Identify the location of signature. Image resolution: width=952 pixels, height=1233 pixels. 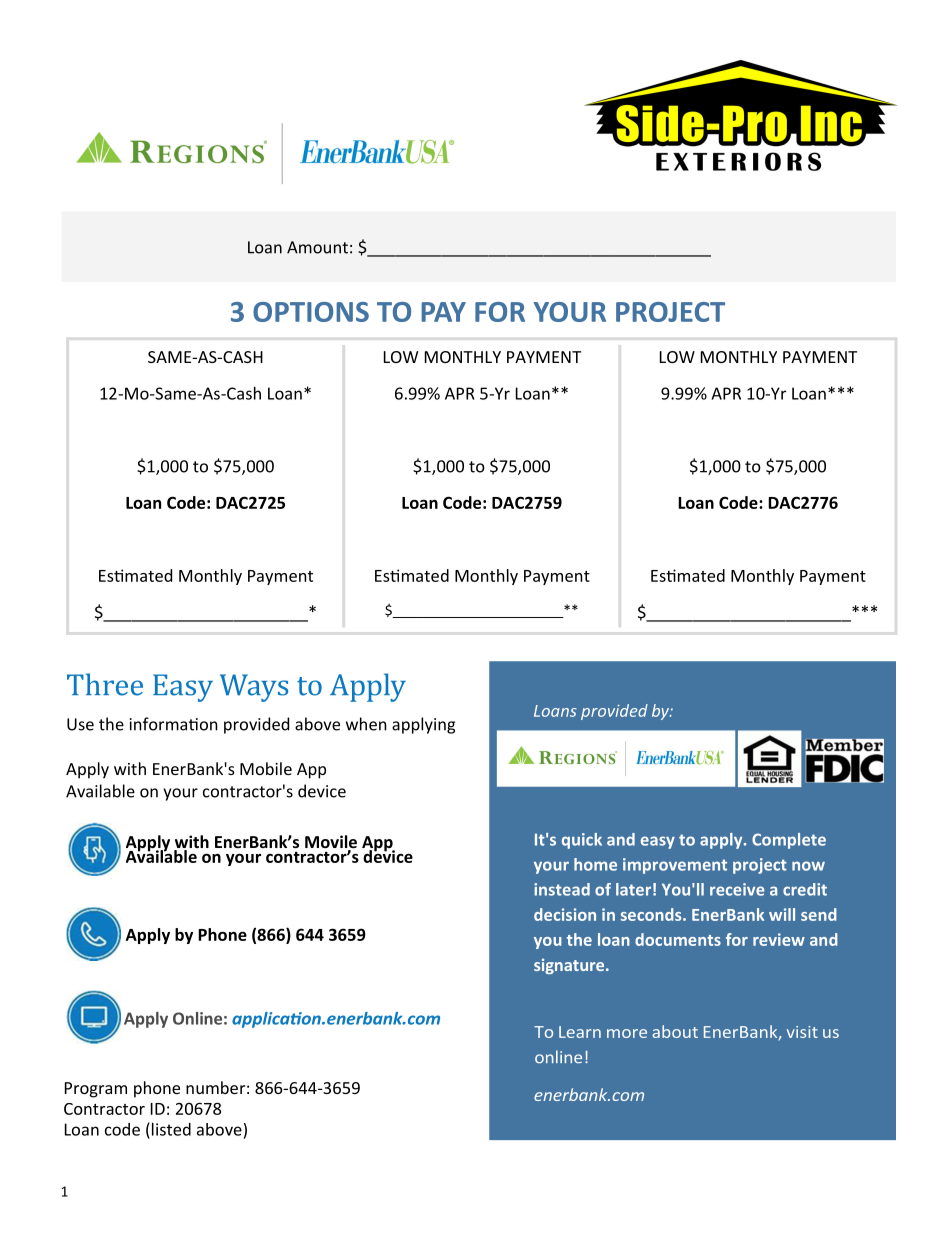
(570, 966).
